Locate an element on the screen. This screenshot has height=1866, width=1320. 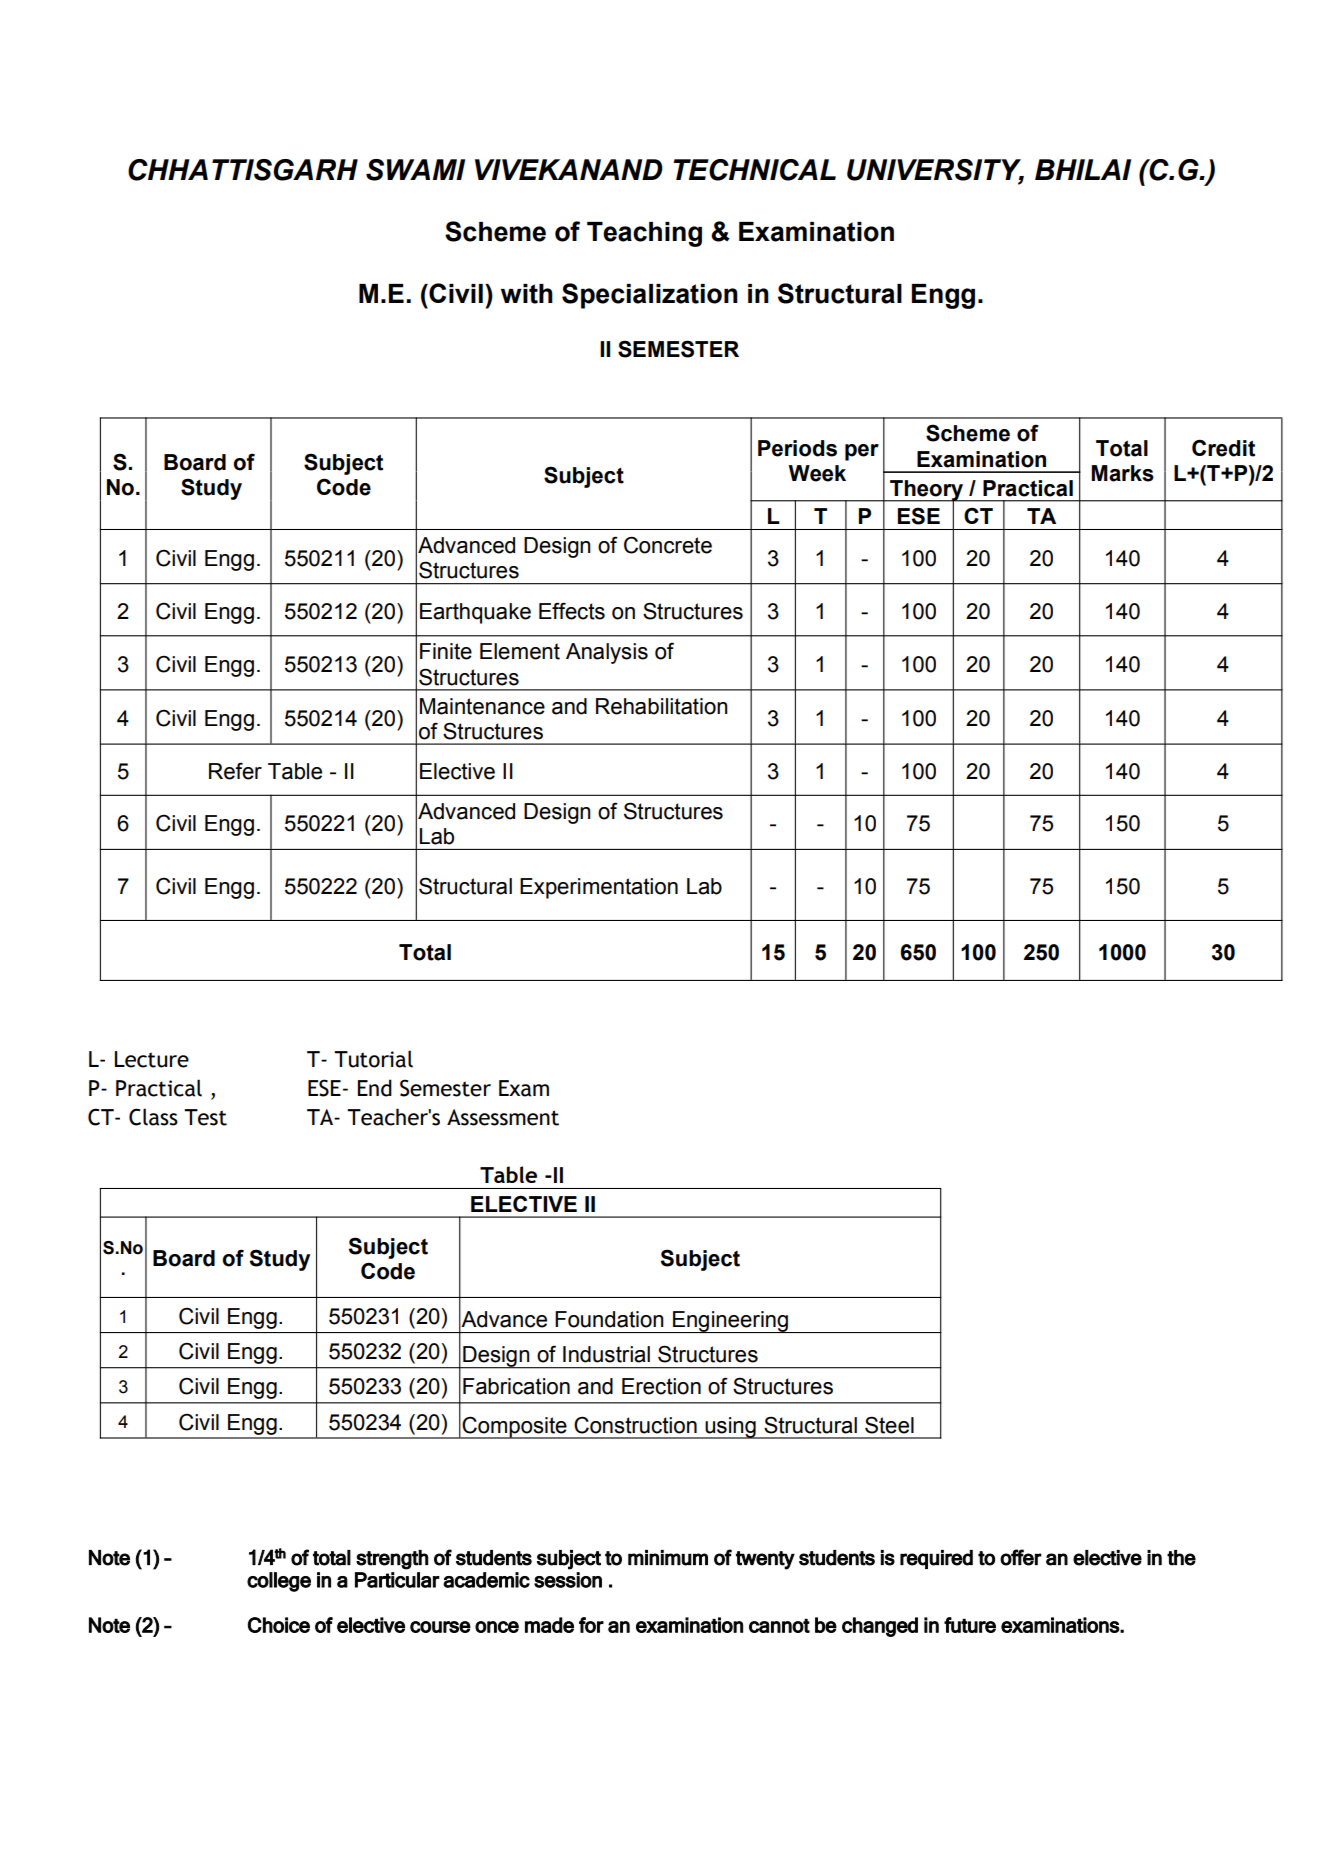
Refer is located at coordinates (235, 771).
